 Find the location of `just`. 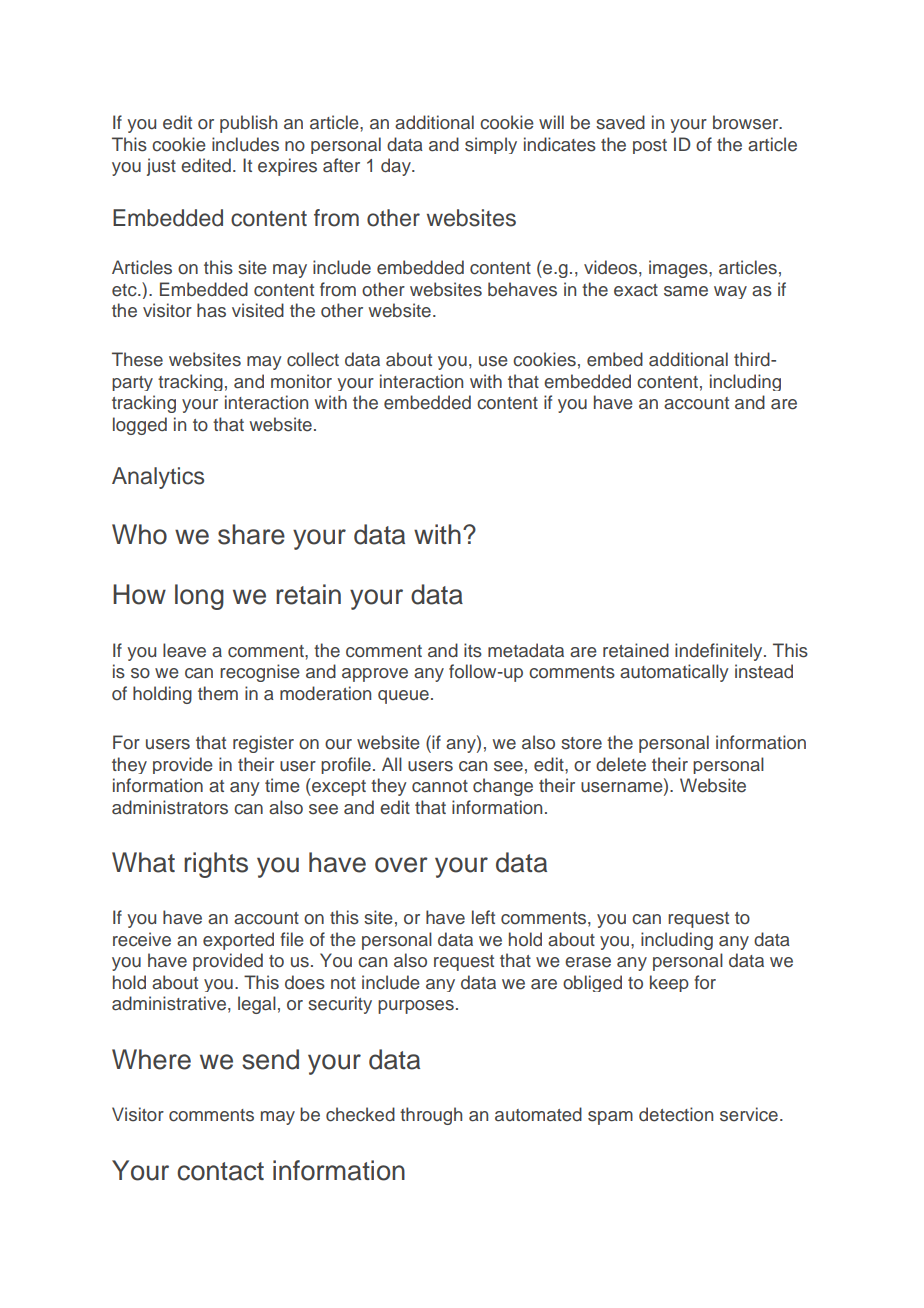

just is located at coordinates (161, 167).
